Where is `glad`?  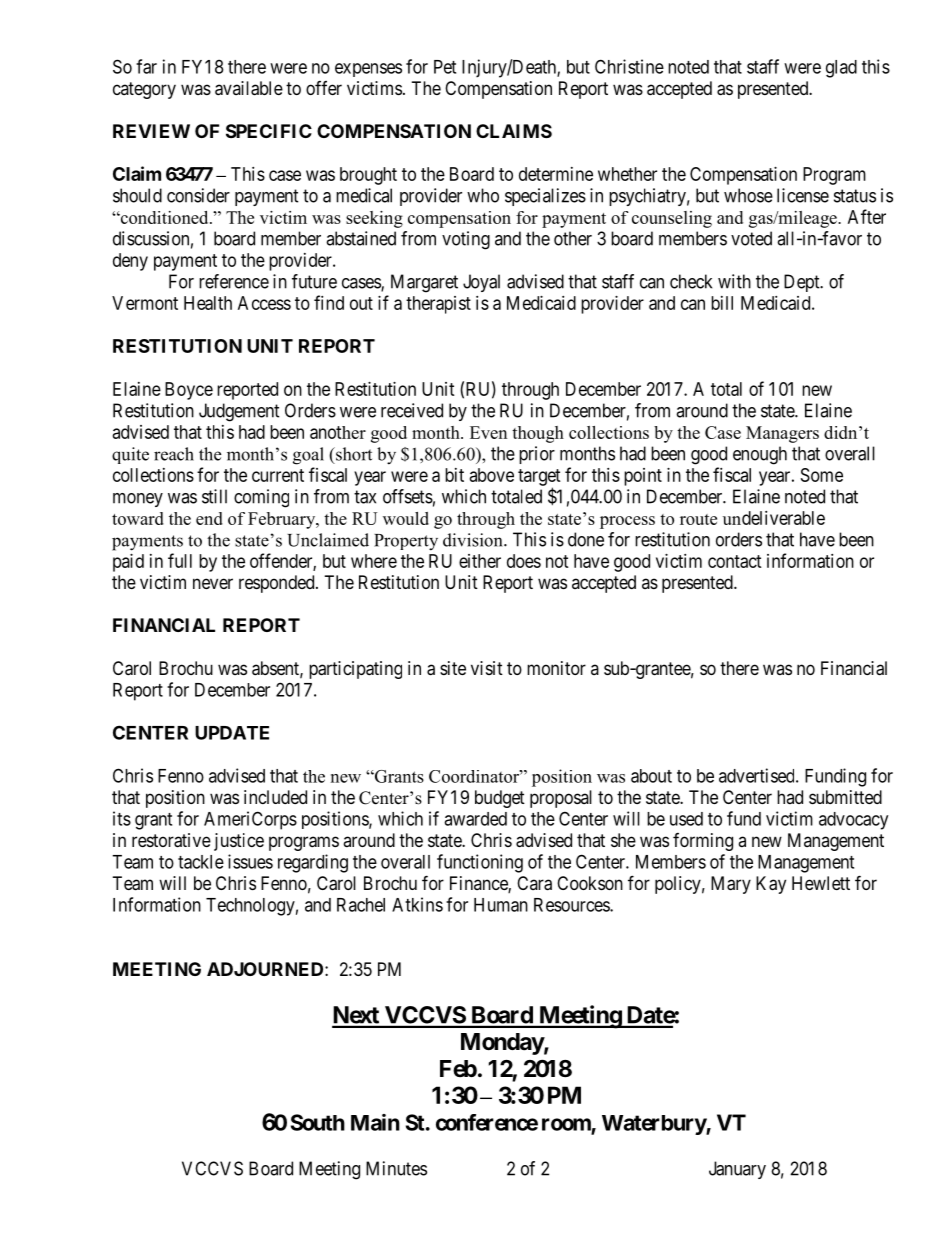
glad is located at coordinates (841, 69).
